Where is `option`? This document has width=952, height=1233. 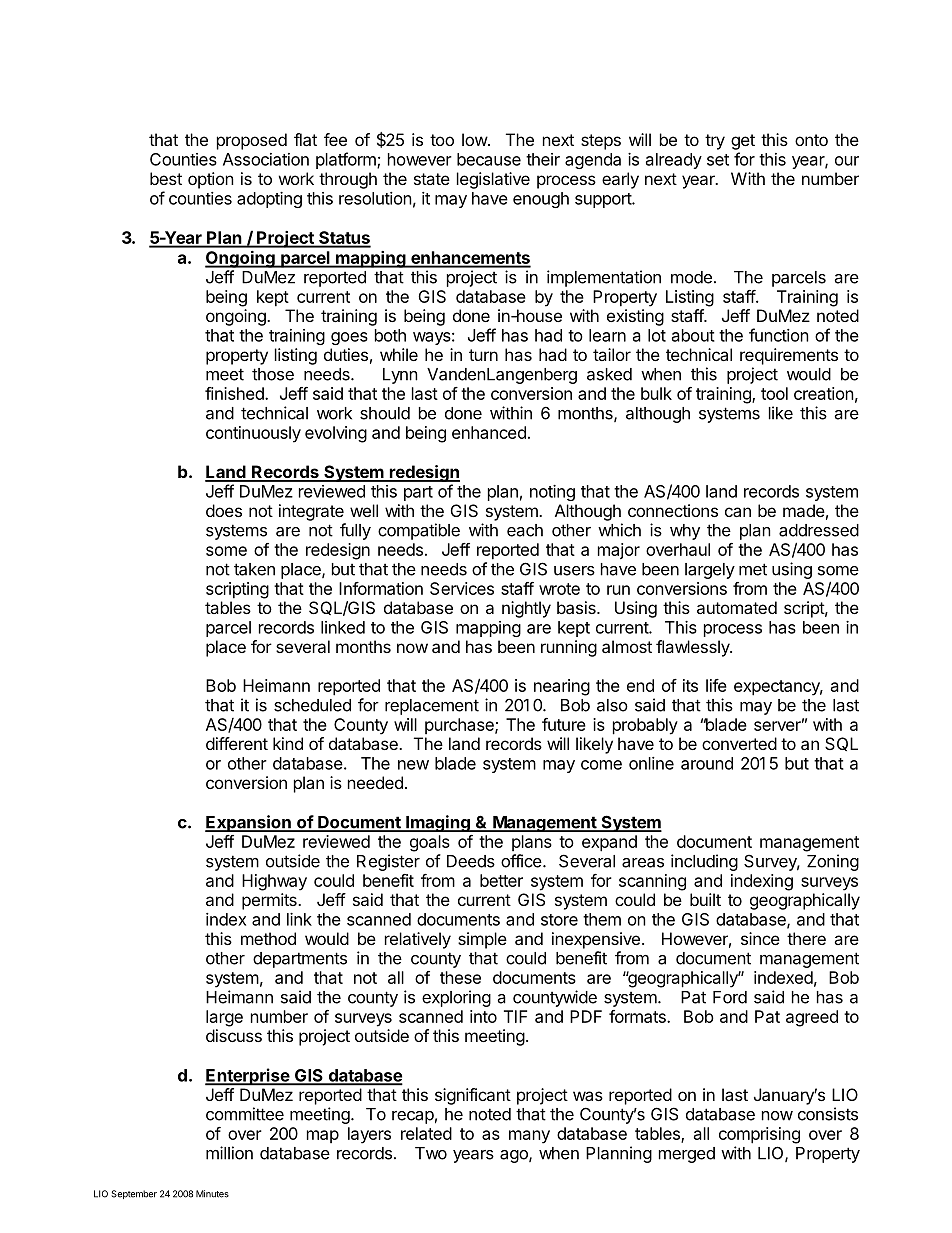
option is located at coordinates (211, 180).
